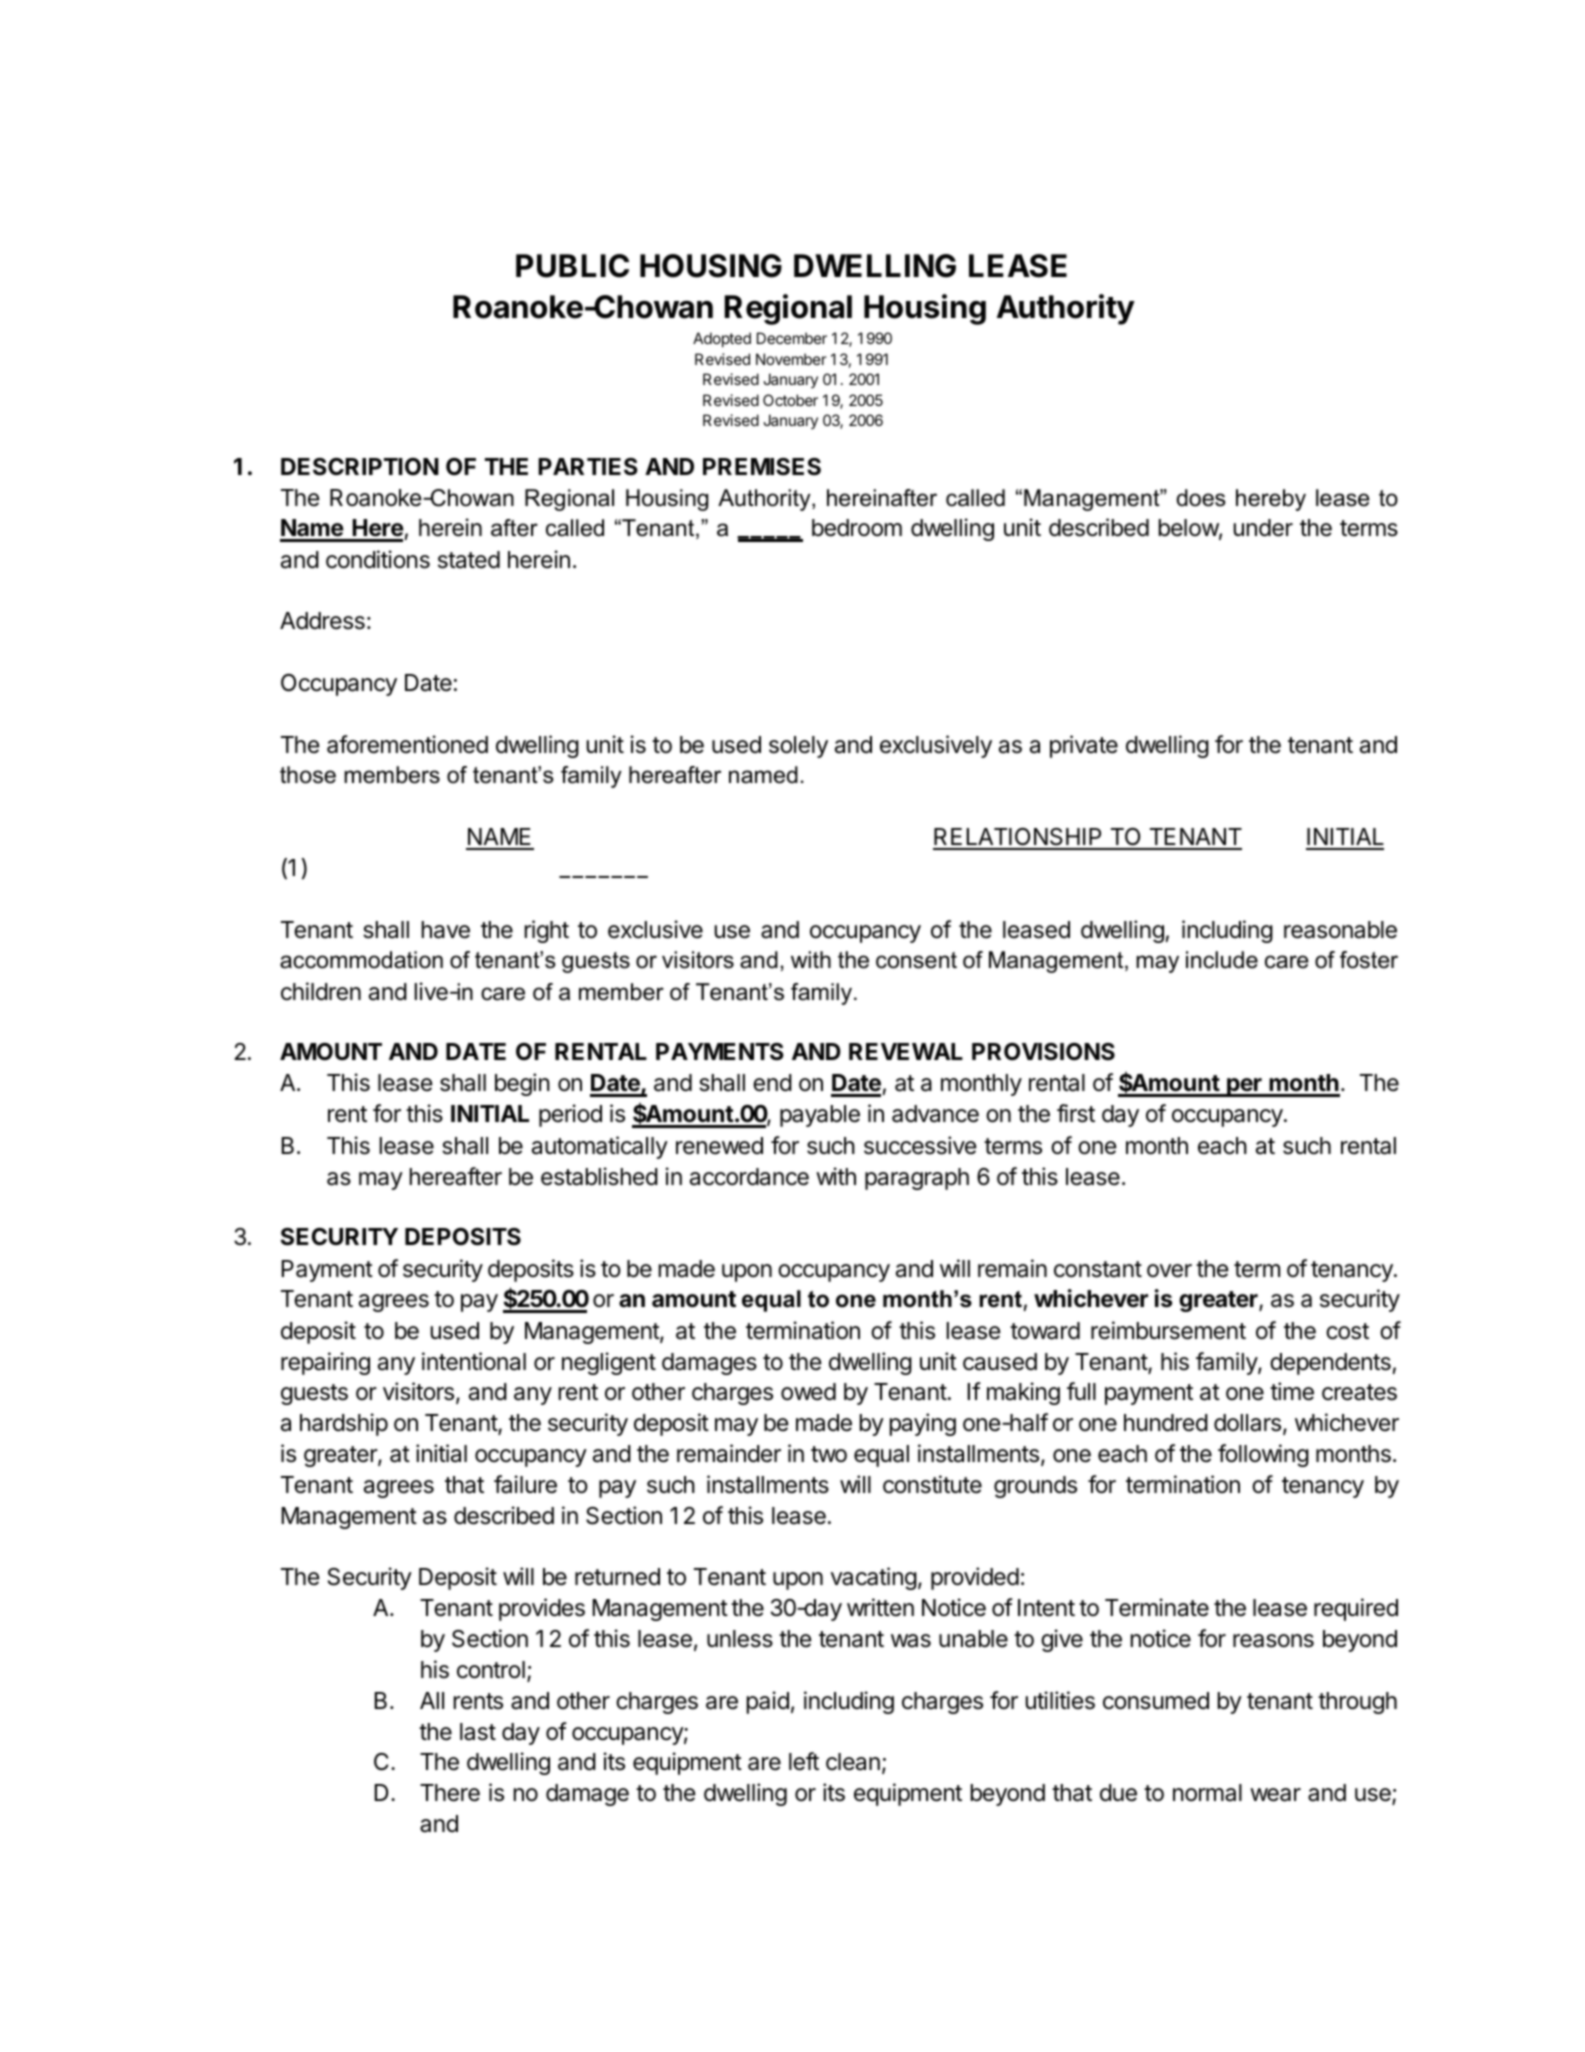 The height and width of the page is (2052, 1585). I want to click on clean, so click(853, 1762).
